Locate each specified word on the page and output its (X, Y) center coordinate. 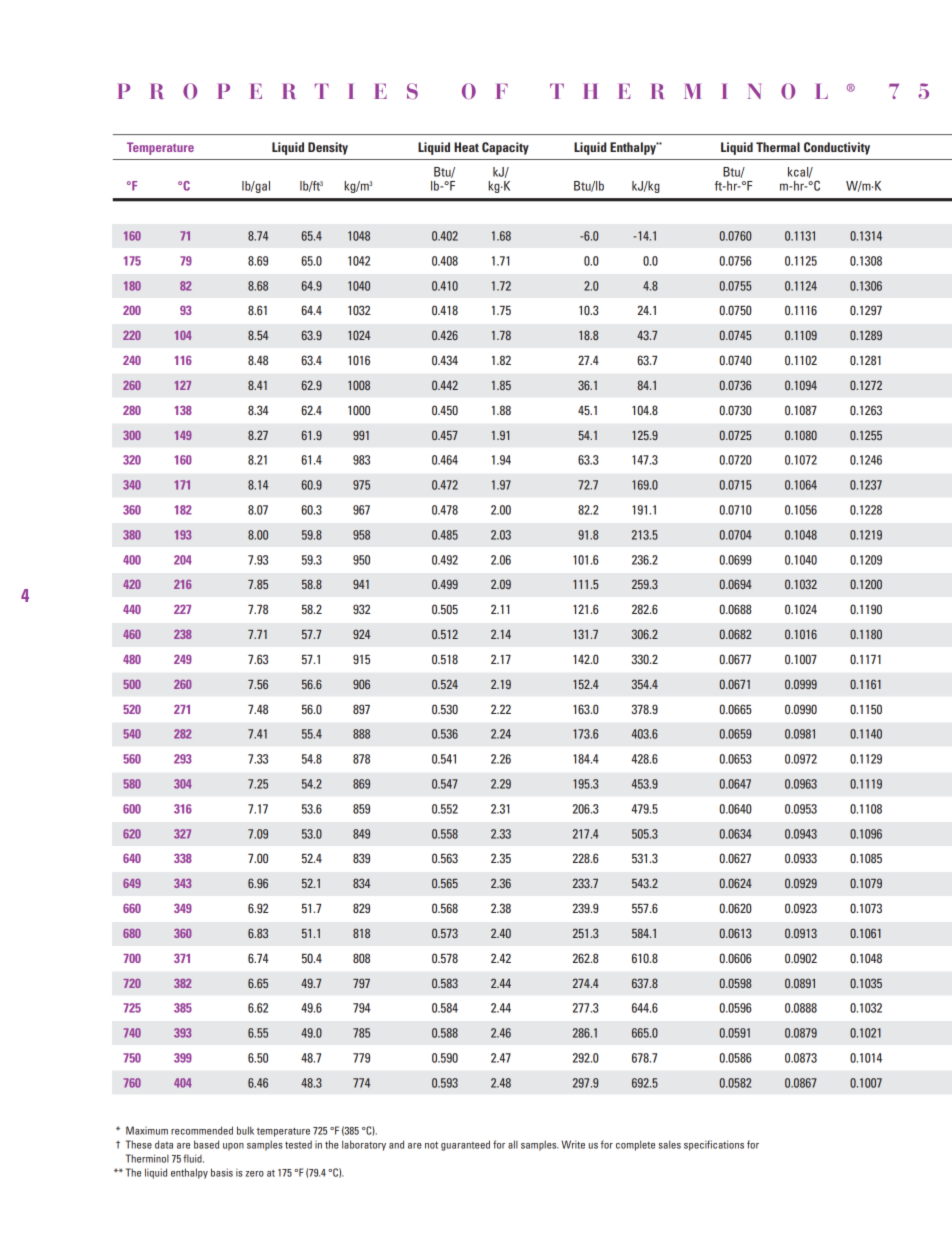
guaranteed (465, 1145)
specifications (714, 1145)
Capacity (505, 148)
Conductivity (837, 148)
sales (669, 1144)
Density (328, 148)
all (513, 1144)
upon (233, 1147)
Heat (466, 147)
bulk (245, 1130)
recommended (202, 1130)
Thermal (778, 147)
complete (635, 1145)
